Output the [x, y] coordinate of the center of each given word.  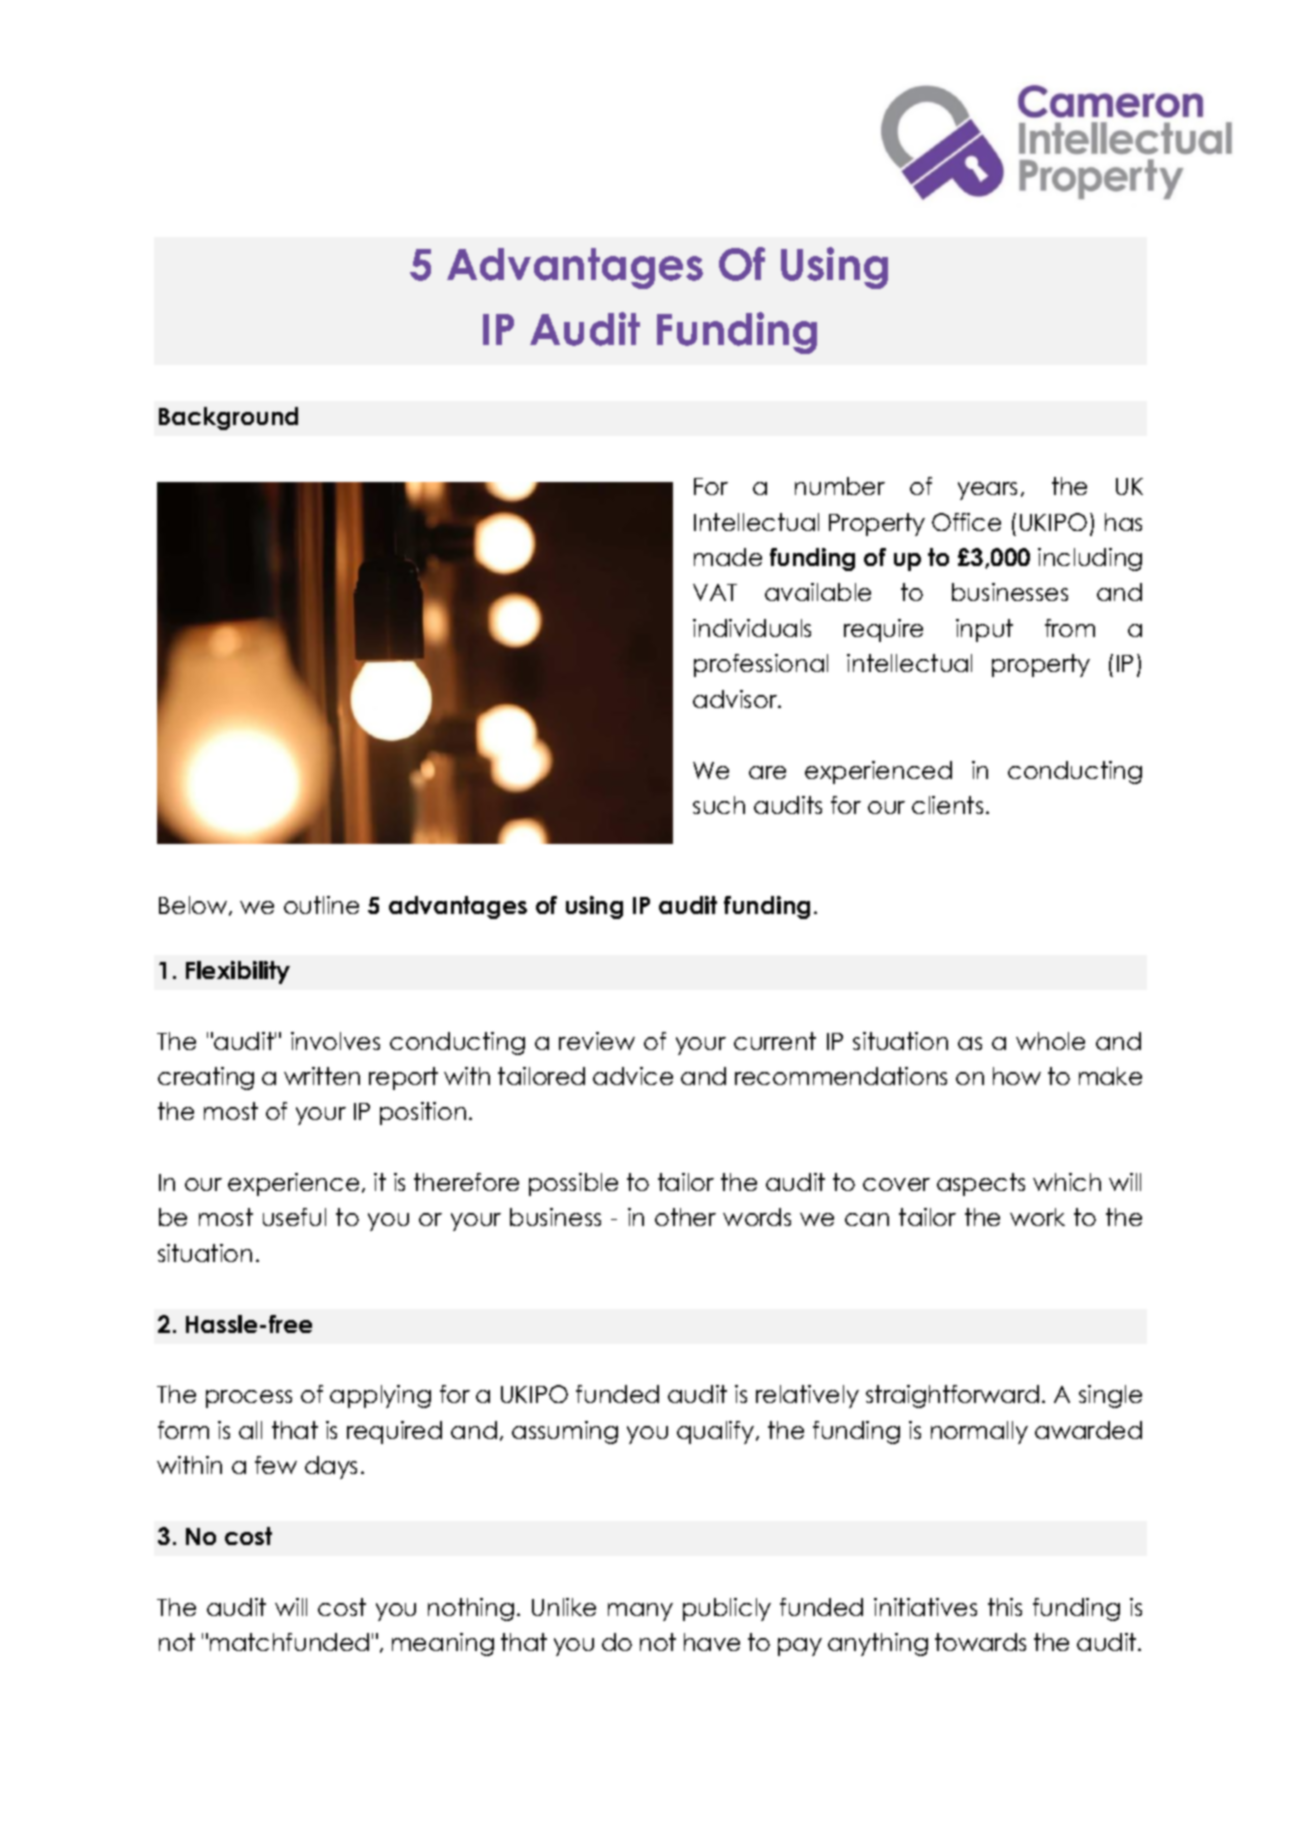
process [249, 1399]
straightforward [952, 1396]
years [987, 491]
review [597, 1041]
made [728, 557]
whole [1050, 1041]
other [685, 1217]
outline [321, 905]
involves [335, 1041]
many [640, 1612]
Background [228, 418]
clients [947, 805]
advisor [736, 699]
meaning [443, 1644]
